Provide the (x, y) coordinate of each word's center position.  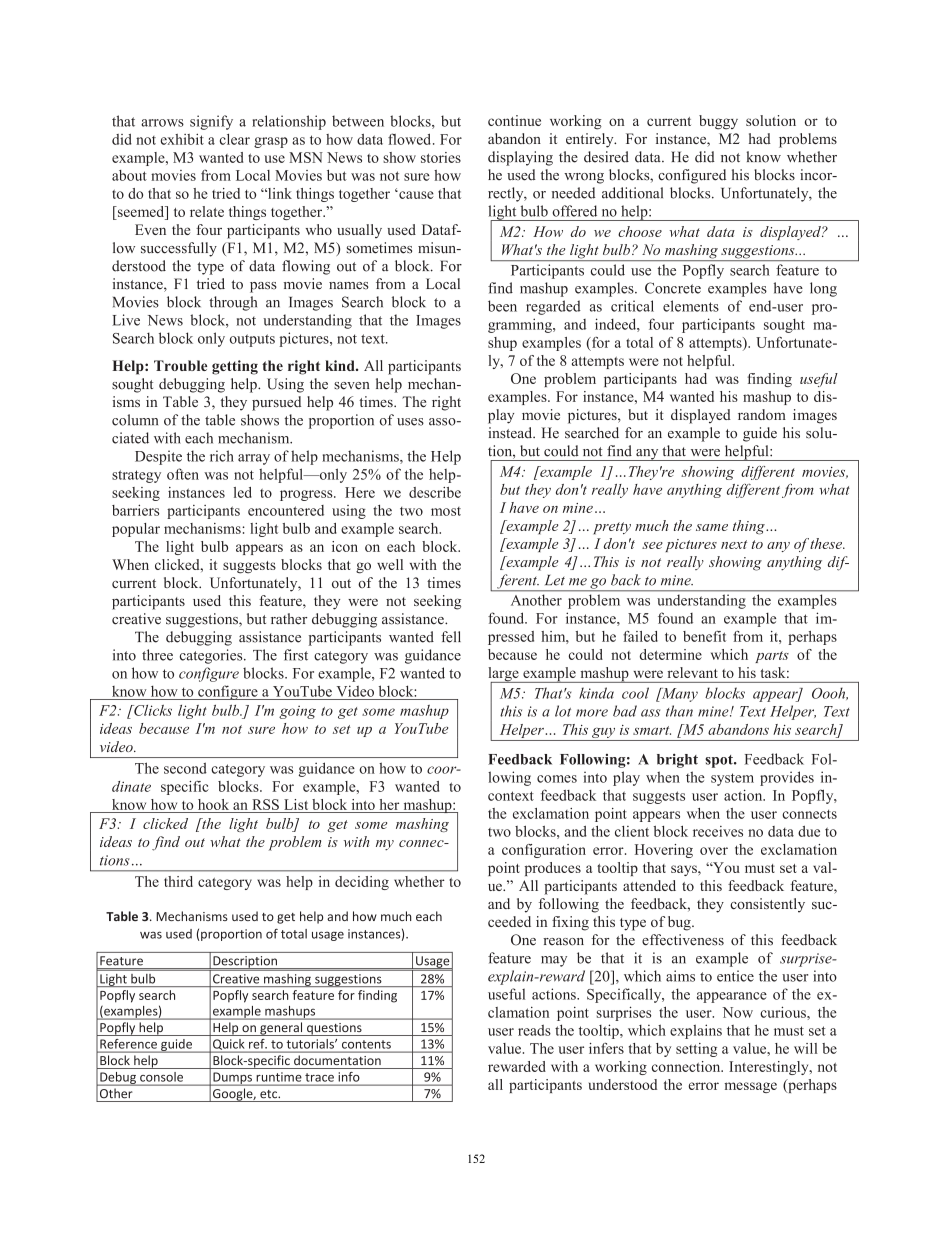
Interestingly (770, 1068)
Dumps (232, 1079)
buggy (718, 122)
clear (235, 139)
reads (534, 1030)
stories (441, 157)
